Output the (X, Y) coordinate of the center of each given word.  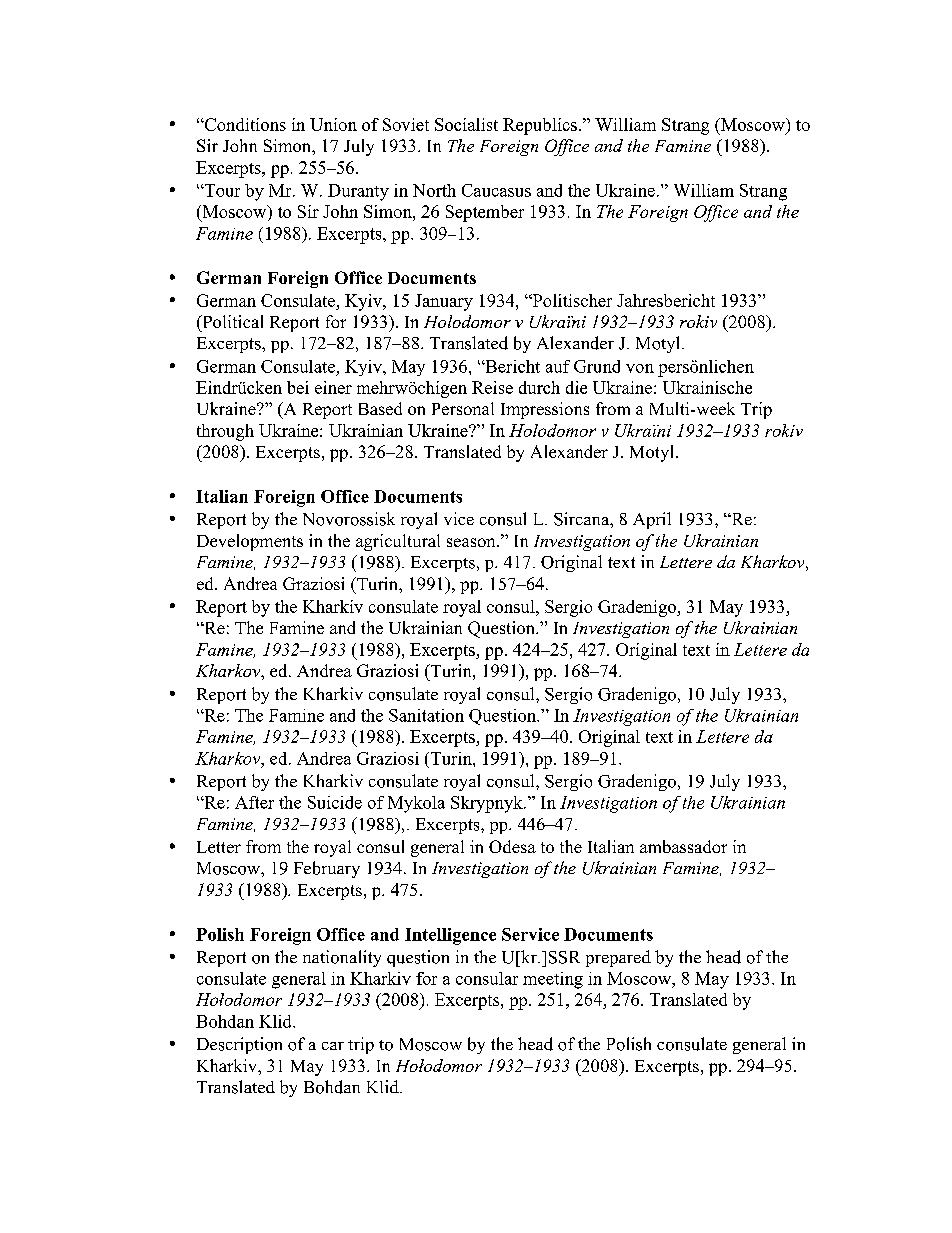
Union (333, 124)
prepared (618, 958)
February (327, 869)
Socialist (466, 124)
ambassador (683, 846)
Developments (250, 542)
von (640, 368)
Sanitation (426, 715)
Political (231, 321)
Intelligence (450, 936)
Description (239, 1045)
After (254, 802)
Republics (540, 126)
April (652, 520)
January (444, 302)
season (472, 542)
